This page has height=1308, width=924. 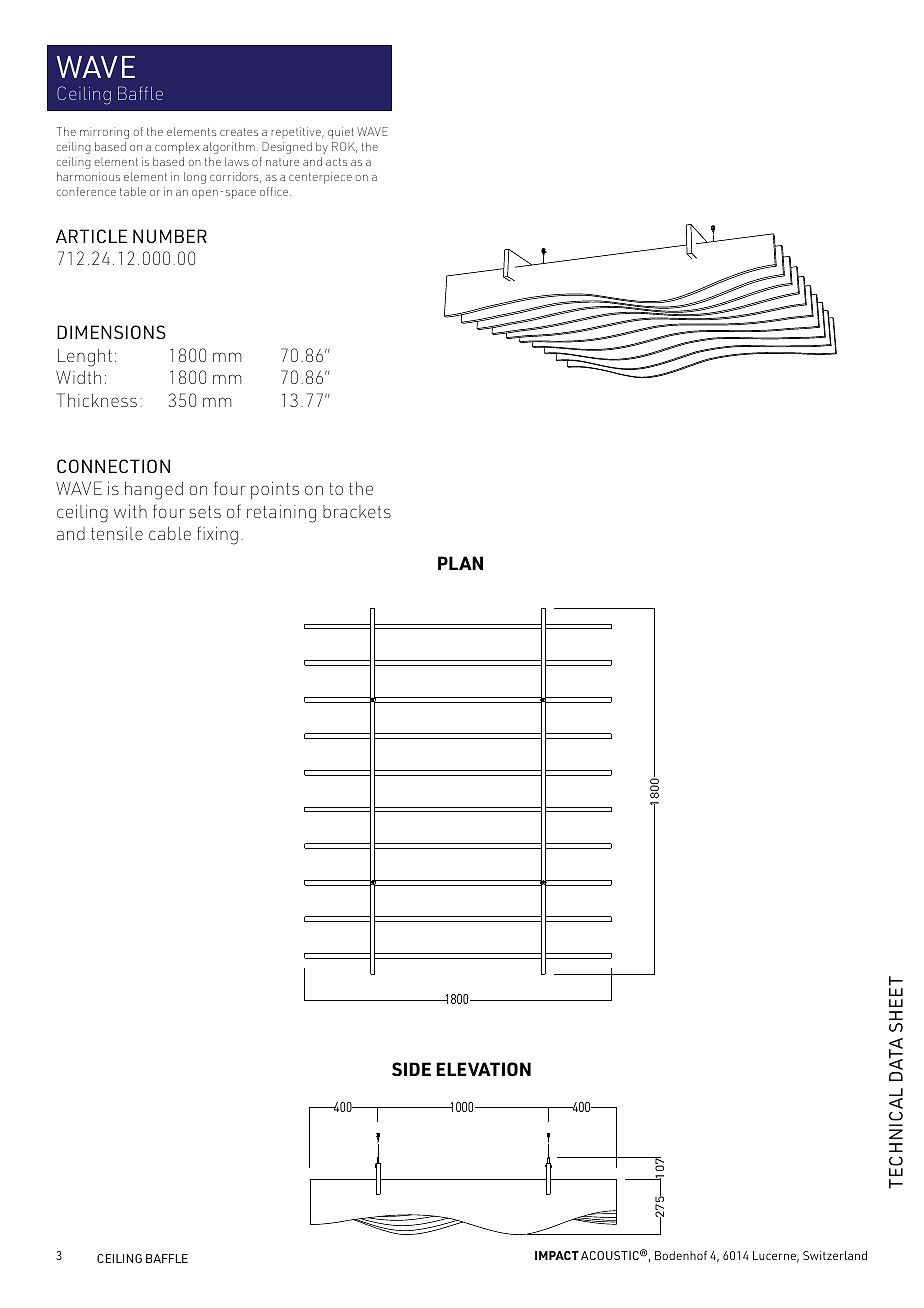 What do you see at coordinates (281, 514) in the page?
I see `retaining` at bounding box center [281, 514].
